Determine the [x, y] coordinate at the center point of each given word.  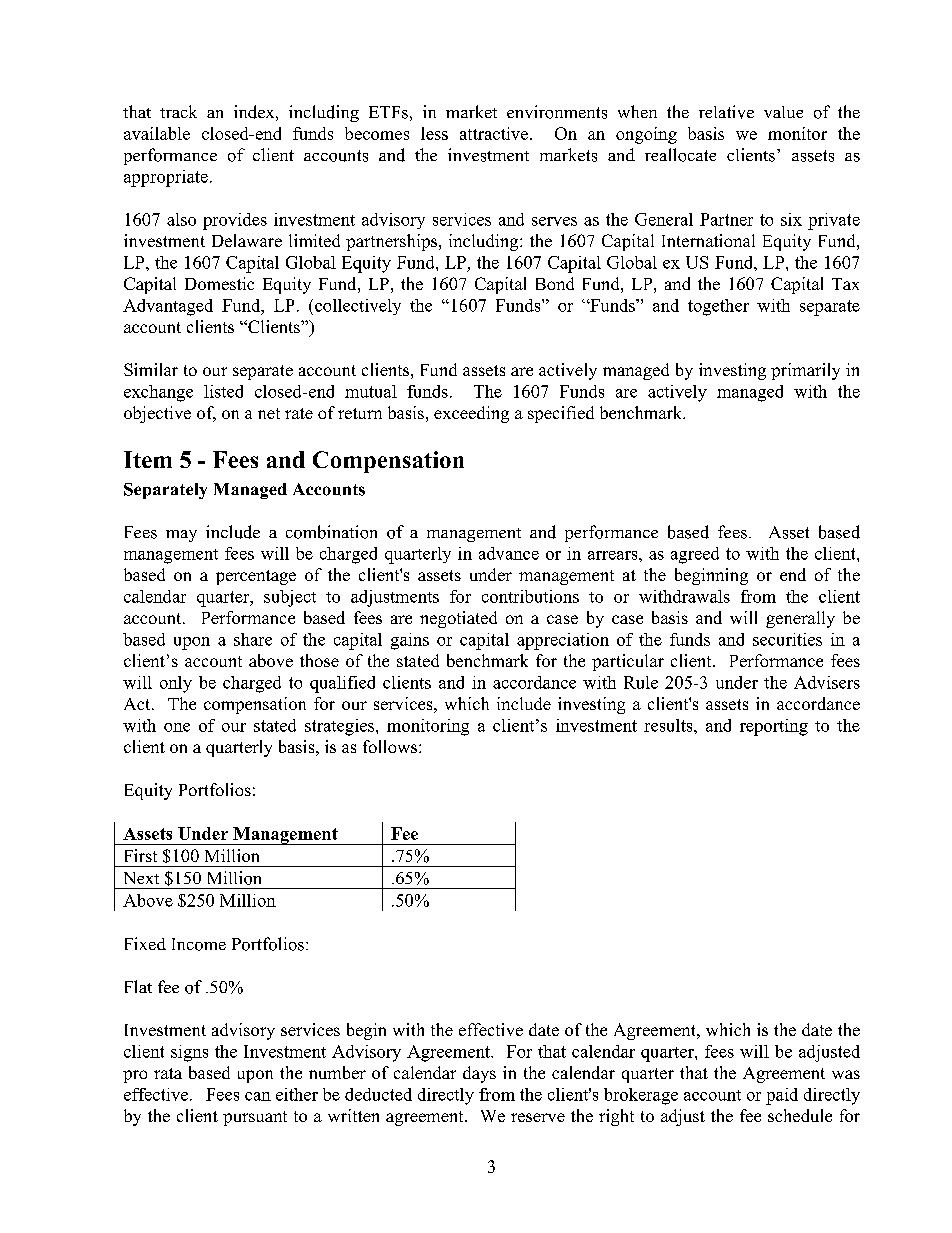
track [178, 111]
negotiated [458, 619]
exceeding [471, 414]
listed [223, 391]
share [253, 639]
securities [787, 639]
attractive [494, 133]
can [258, 1096]
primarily [805, 371]
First [141, 855]
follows [390, 746]
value [783, 112]
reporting [774, 727]
